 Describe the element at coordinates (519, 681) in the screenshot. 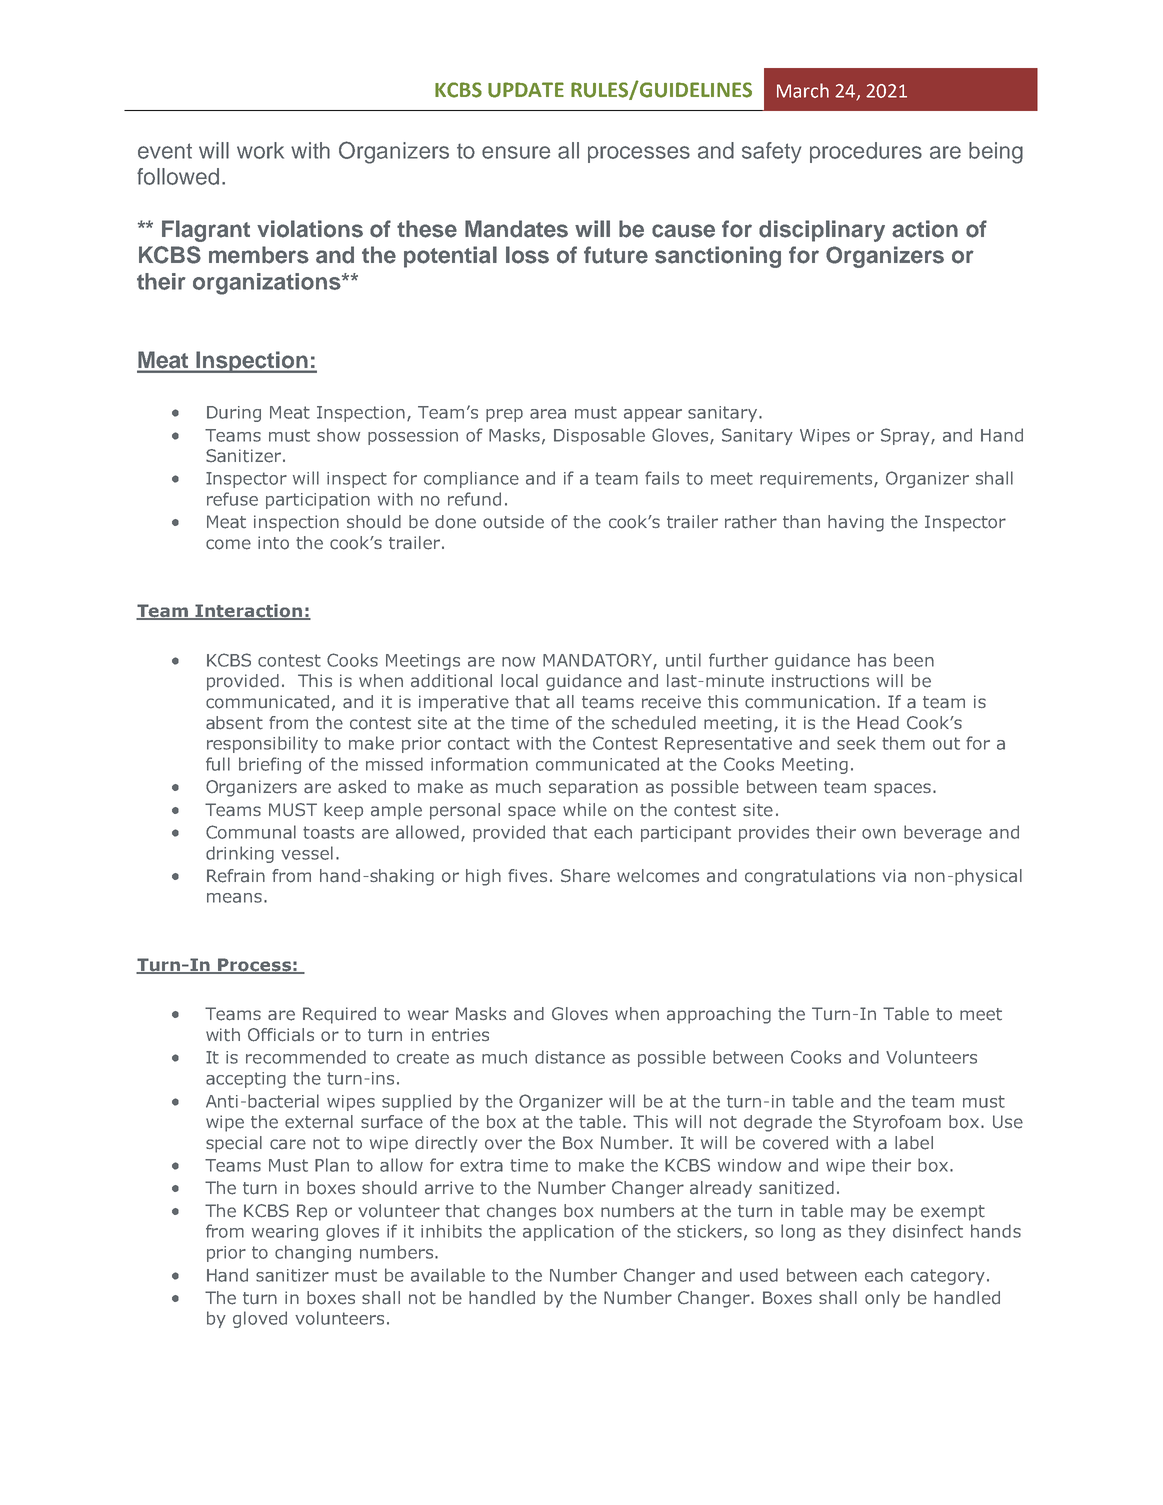

I see `local` at that location.
